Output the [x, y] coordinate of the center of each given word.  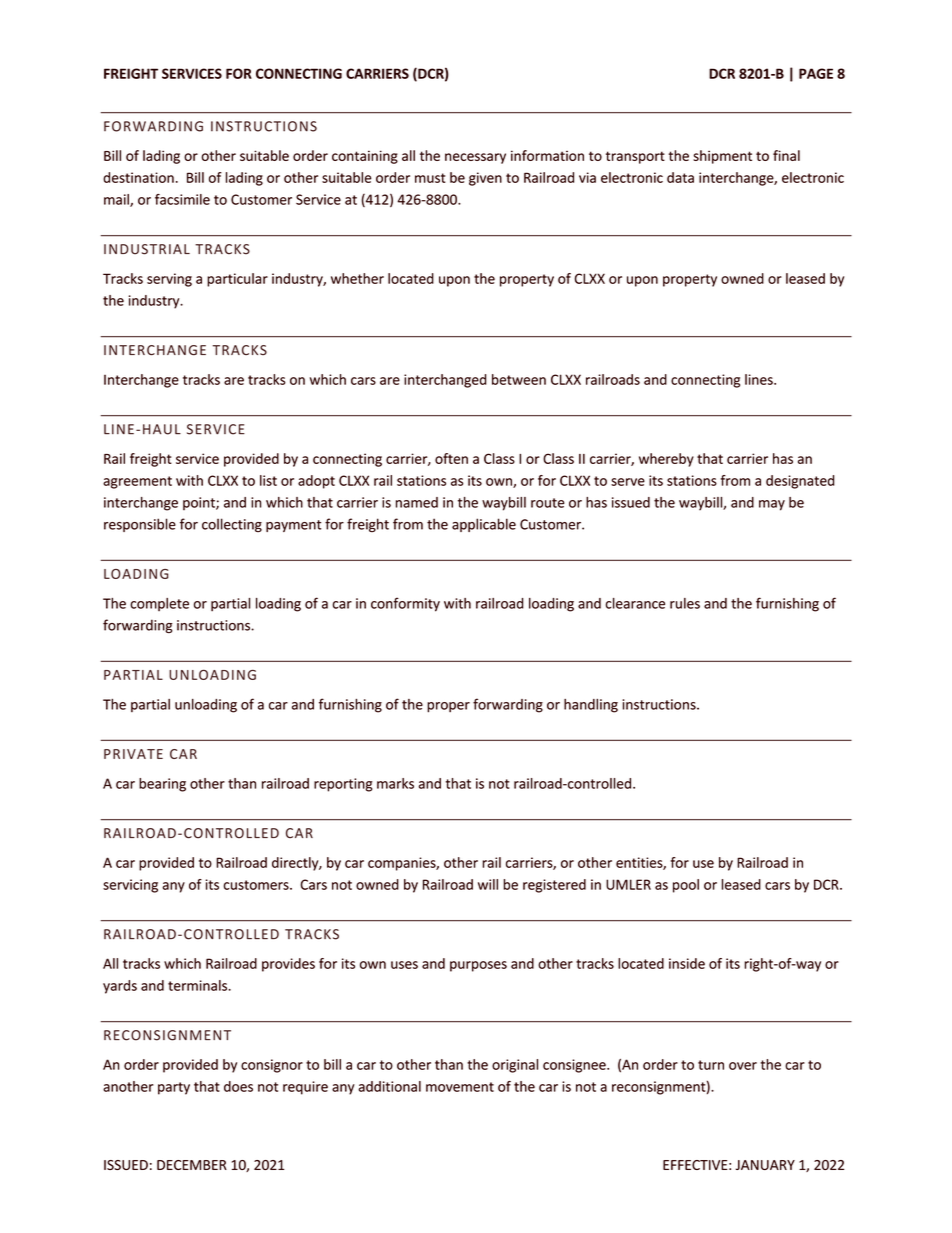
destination [138, 177]
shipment [722, 157]
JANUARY [765, 1165]
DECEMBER [192, 1165]
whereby [666, 460]
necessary [475, 158]
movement [460, 1087]
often [451, 458]
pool [686, 886]
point [200, 503]
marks [395, 783]
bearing [162, 785]
